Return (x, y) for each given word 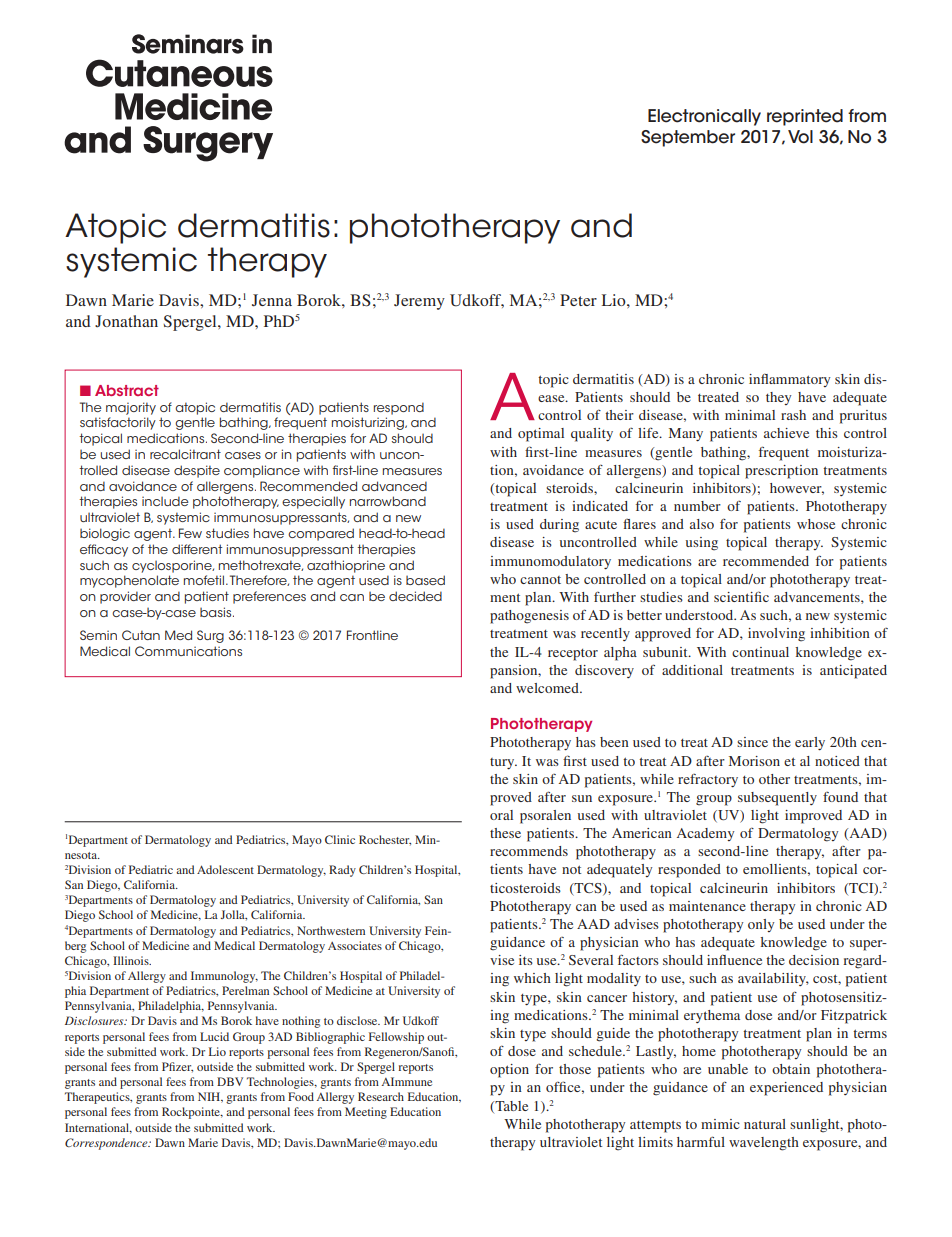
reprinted (805, 117)
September (688, 138)
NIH (210, 1097)
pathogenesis (529, 617)
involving (776, 635)
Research (381, 1096)
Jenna (272, 300)
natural (765, 1124)
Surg (210, 636)
